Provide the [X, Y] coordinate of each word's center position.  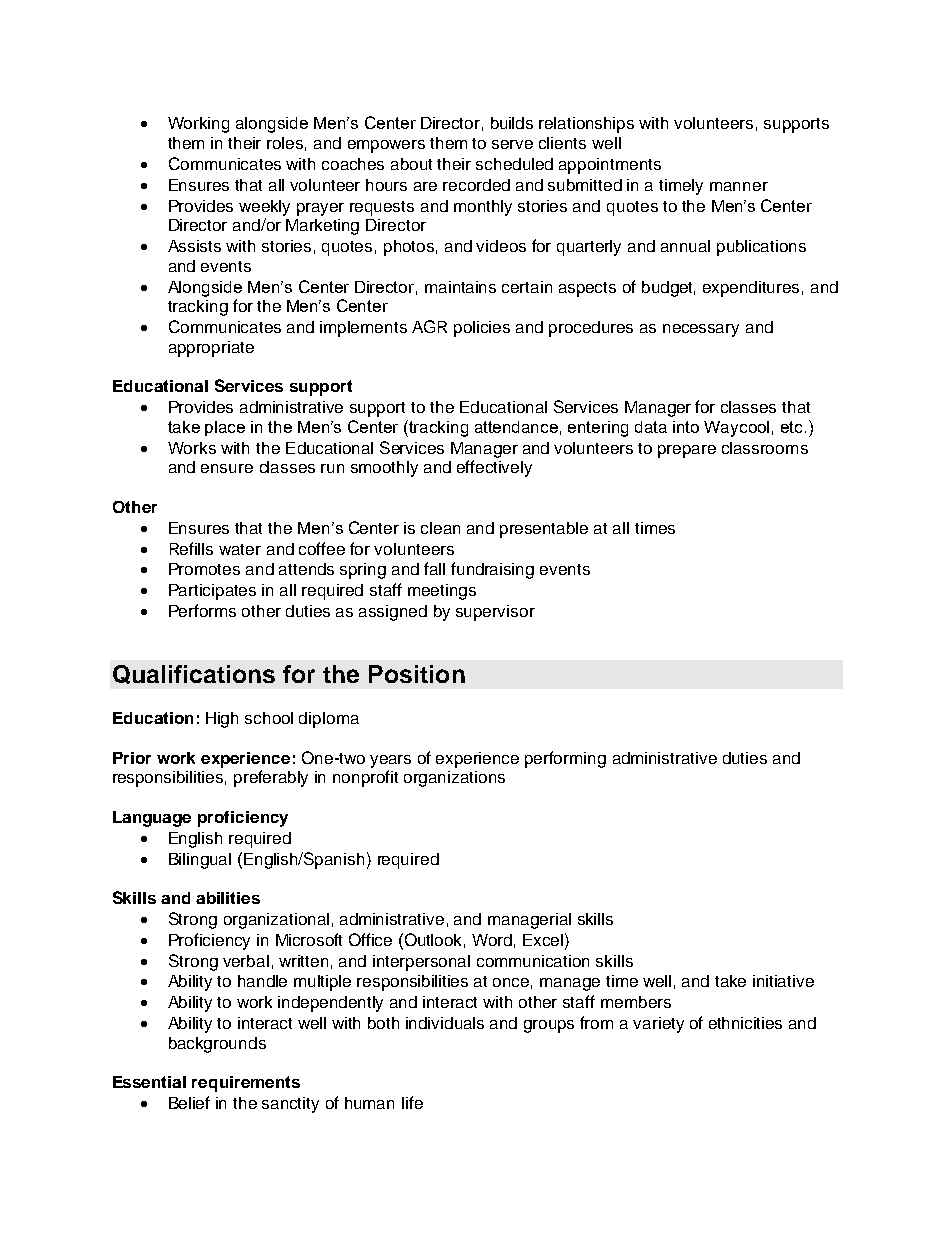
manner [739, 186]
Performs [202, 610]
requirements [246, 1084]
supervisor [495, 613]
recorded [476, 185]
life [412, 1102]
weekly [264, 208]
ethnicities [745, 1023]
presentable [544, 530]
